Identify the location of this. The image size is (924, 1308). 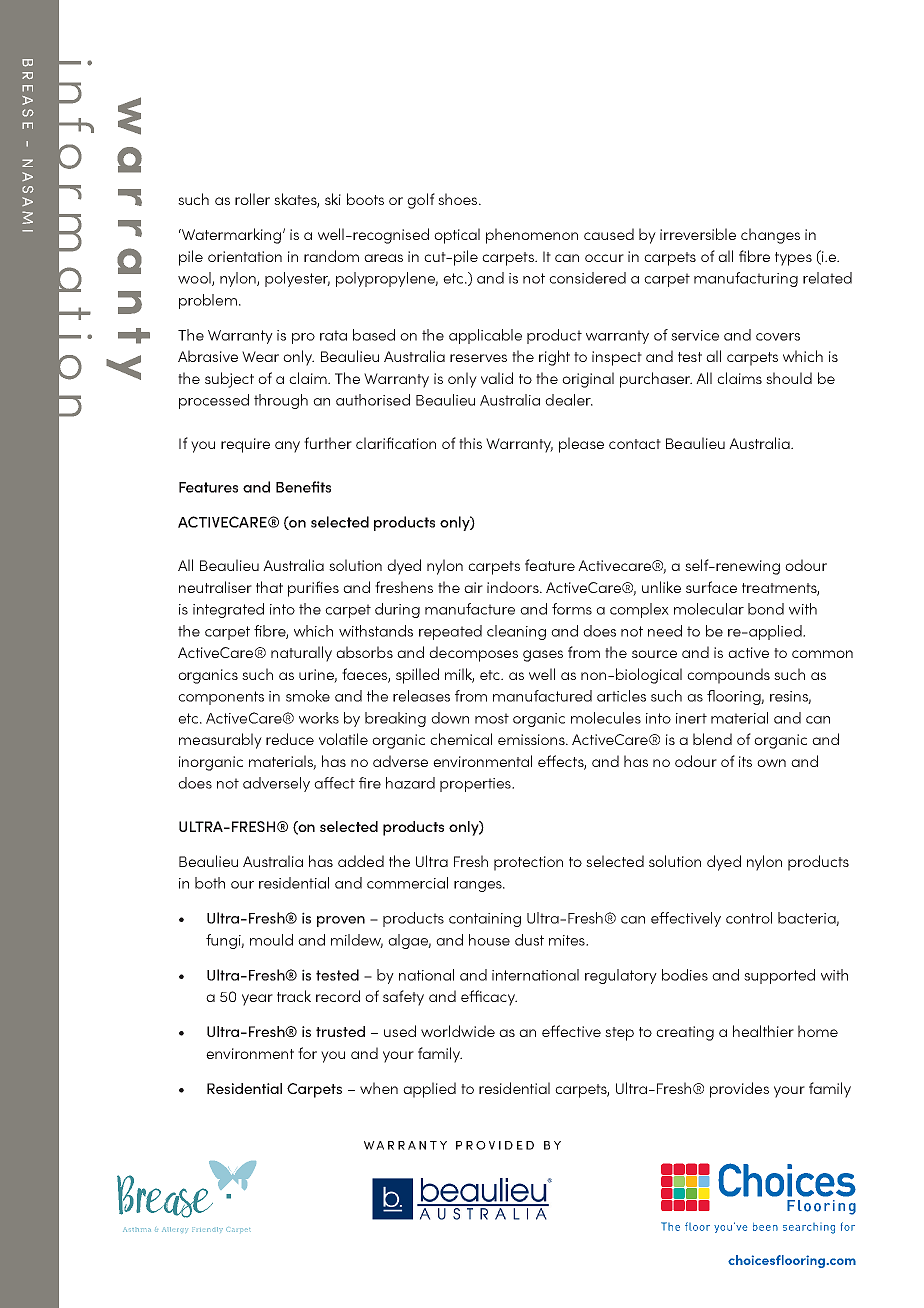
(470, 443).
